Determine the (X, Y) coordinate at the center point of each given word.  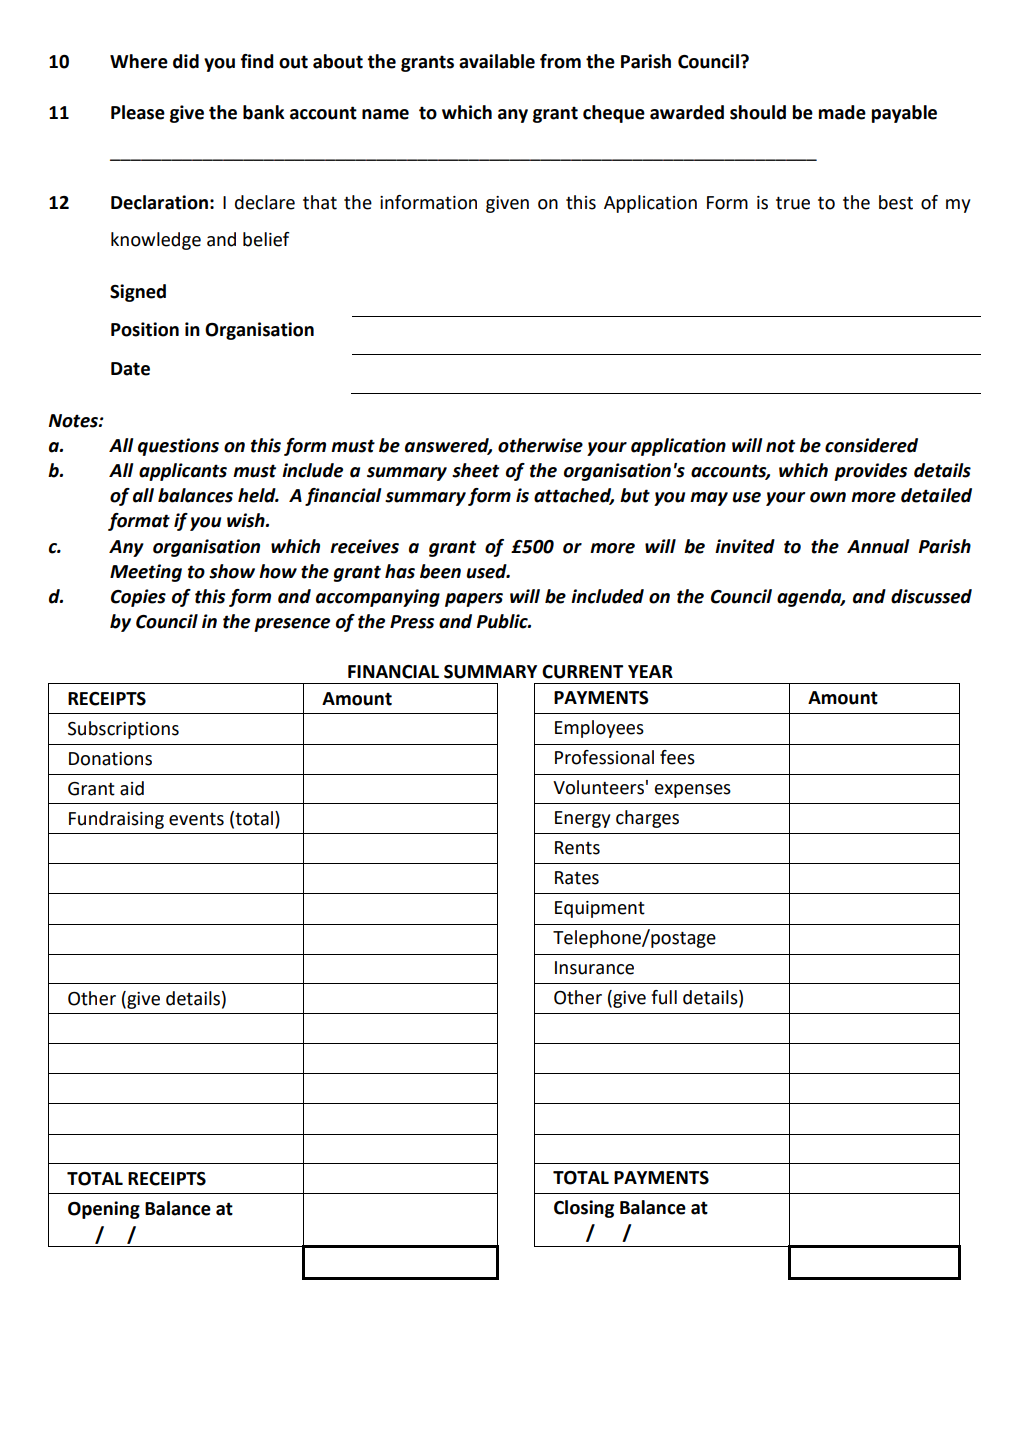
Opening (104, 1210)
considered (871, 445)
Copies (138, 598)
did (186, 61)
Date (130, 369)
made (842, 112)
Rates (577, 878)
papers (474, 600)
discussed (931, 596)
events (196, 819)
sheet (475, 470)
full (664, 997)
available (497, 61)
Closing (584, 1209)
